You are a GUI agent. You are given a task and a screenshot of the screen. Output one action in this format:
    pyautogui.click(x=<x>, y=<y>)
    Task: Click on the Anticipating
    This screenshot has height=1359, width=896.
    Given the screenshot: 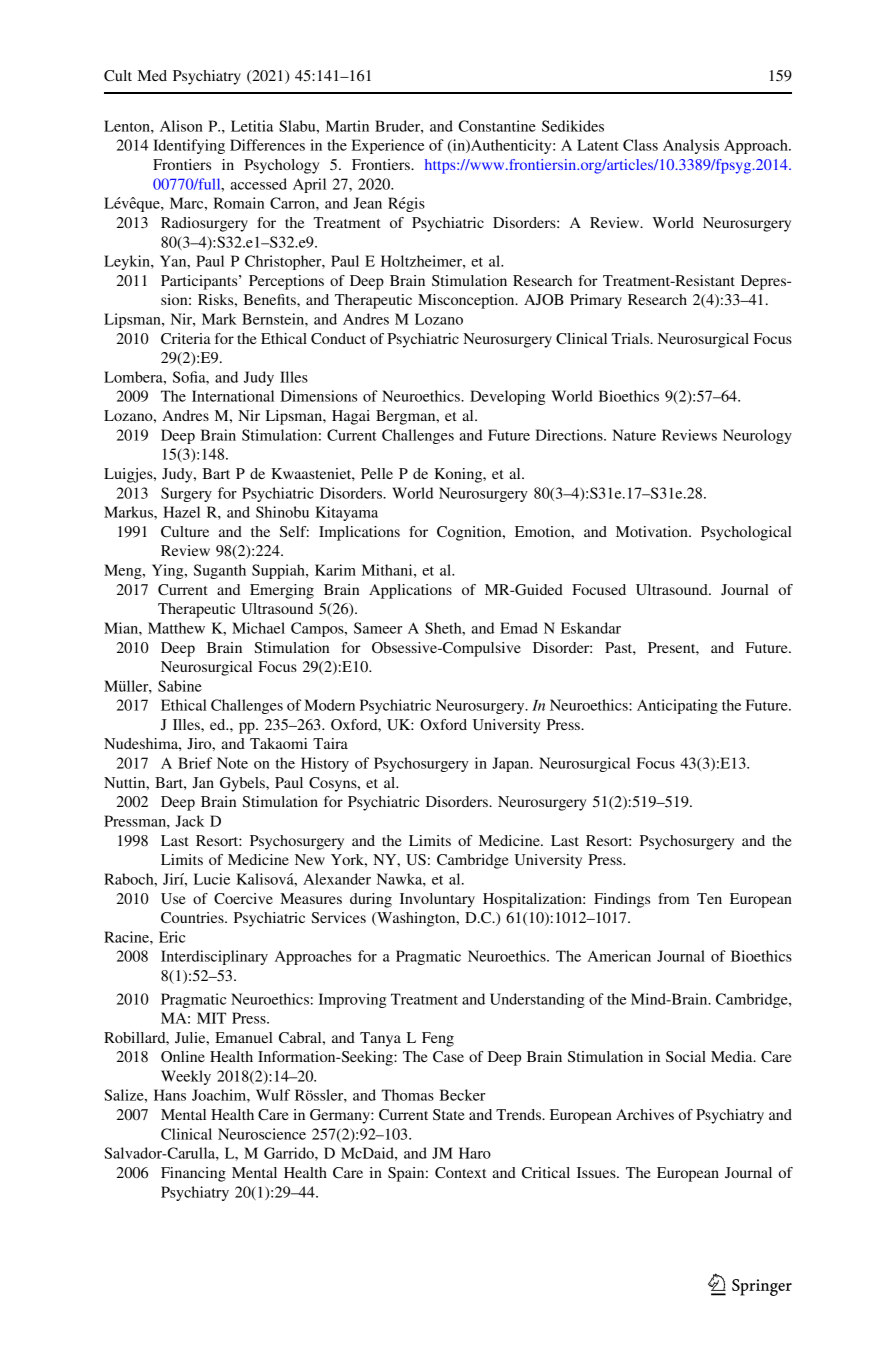 What is the action you would take?
    pyautogui.click(x=677, y=706)
